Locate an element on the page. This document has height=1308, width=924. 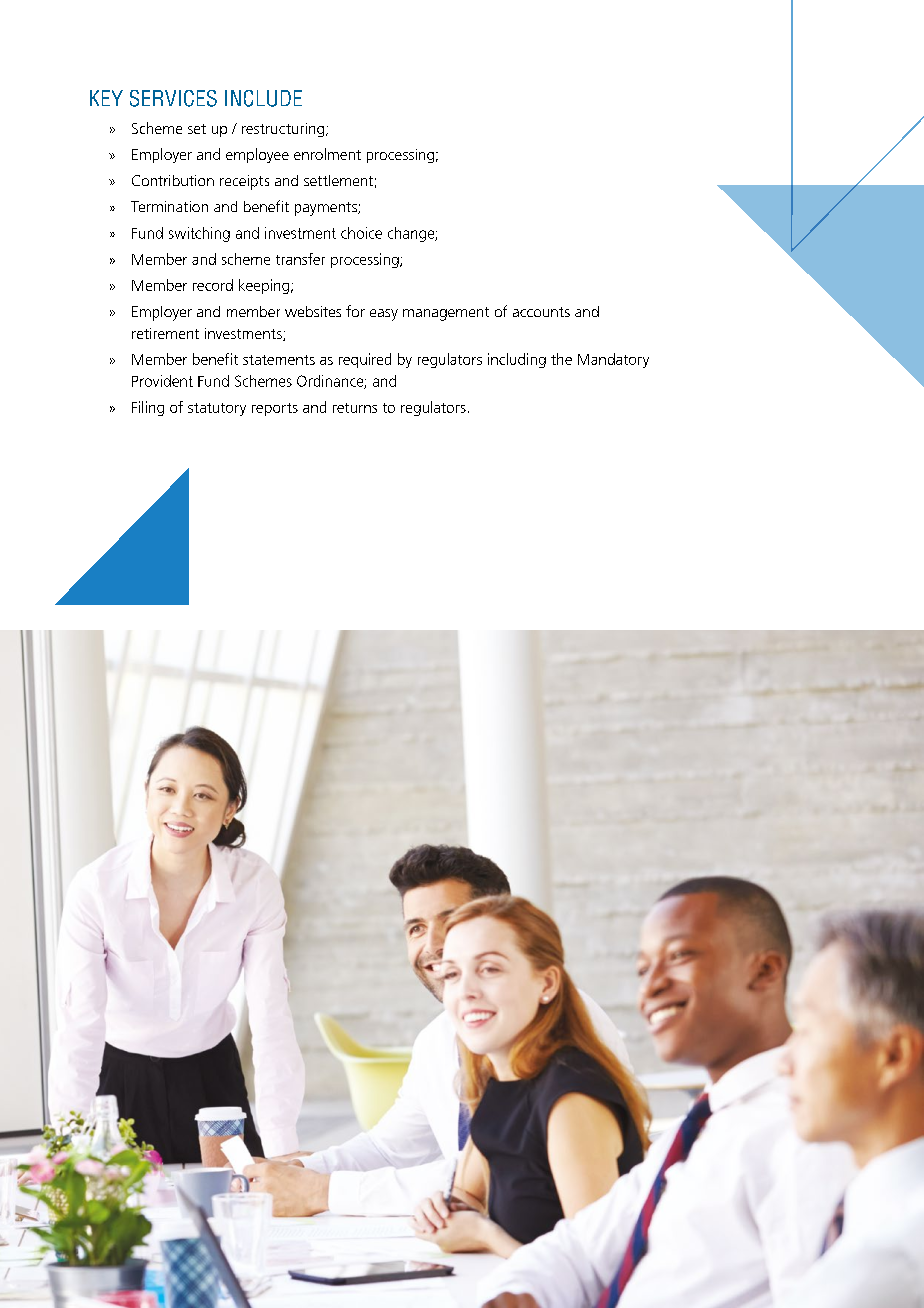
transfer is located at coordinates (300, 259).
